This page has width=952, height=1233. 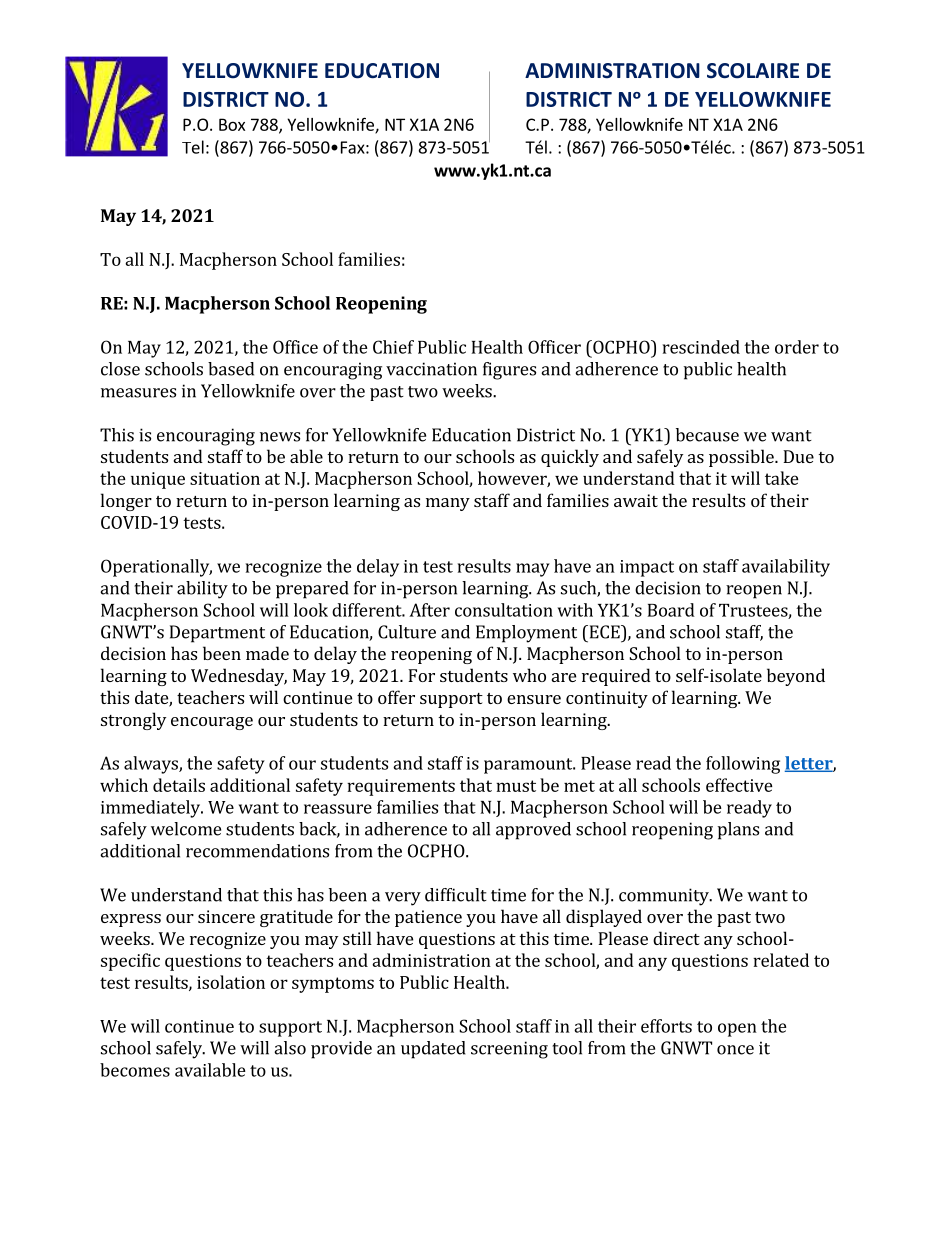 What do you see at coordinates (743, 765) in the page?
I see `following` at bounding box center [743, 765].
